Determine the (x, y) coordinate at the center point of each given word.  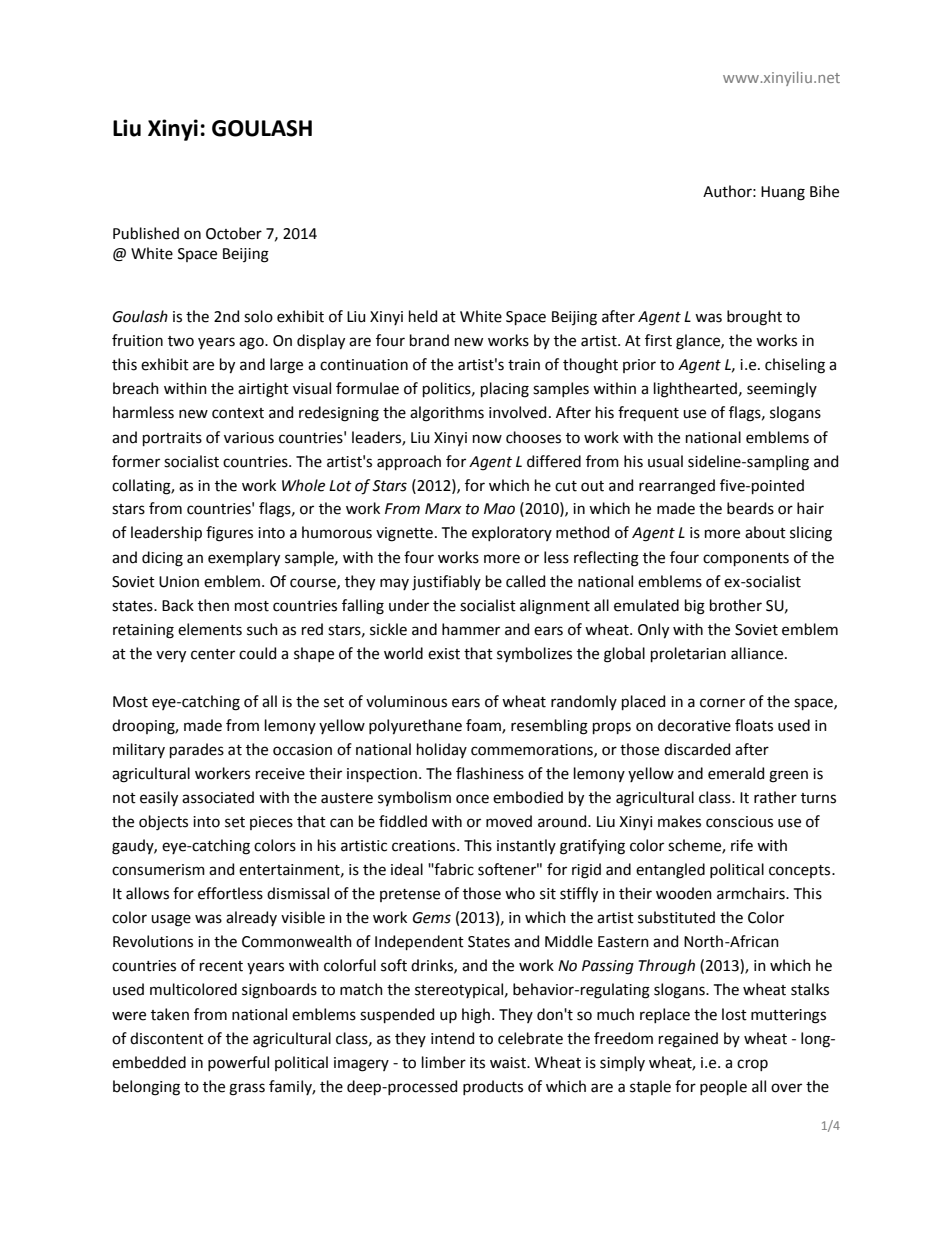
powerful (238, 1063)
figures (229, 534)
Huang (783, 193)
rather (775, 797)
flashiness (490, 773)
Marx (443, 509)
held (423, 316)
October (234, 233)
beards (750, 508)
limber (444, 1062)
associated (218, 797)
